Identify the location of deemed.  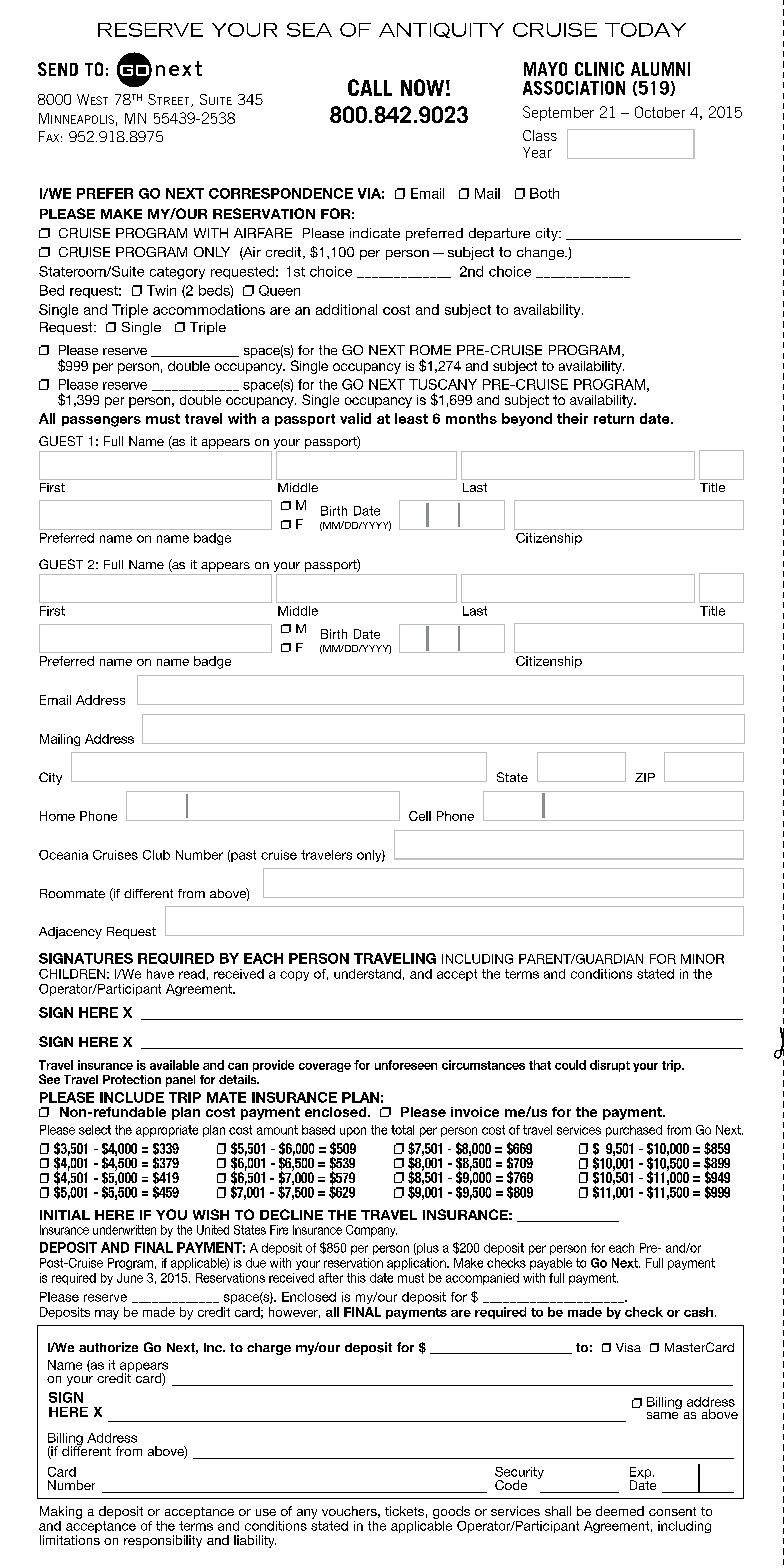
(620, 1511).
